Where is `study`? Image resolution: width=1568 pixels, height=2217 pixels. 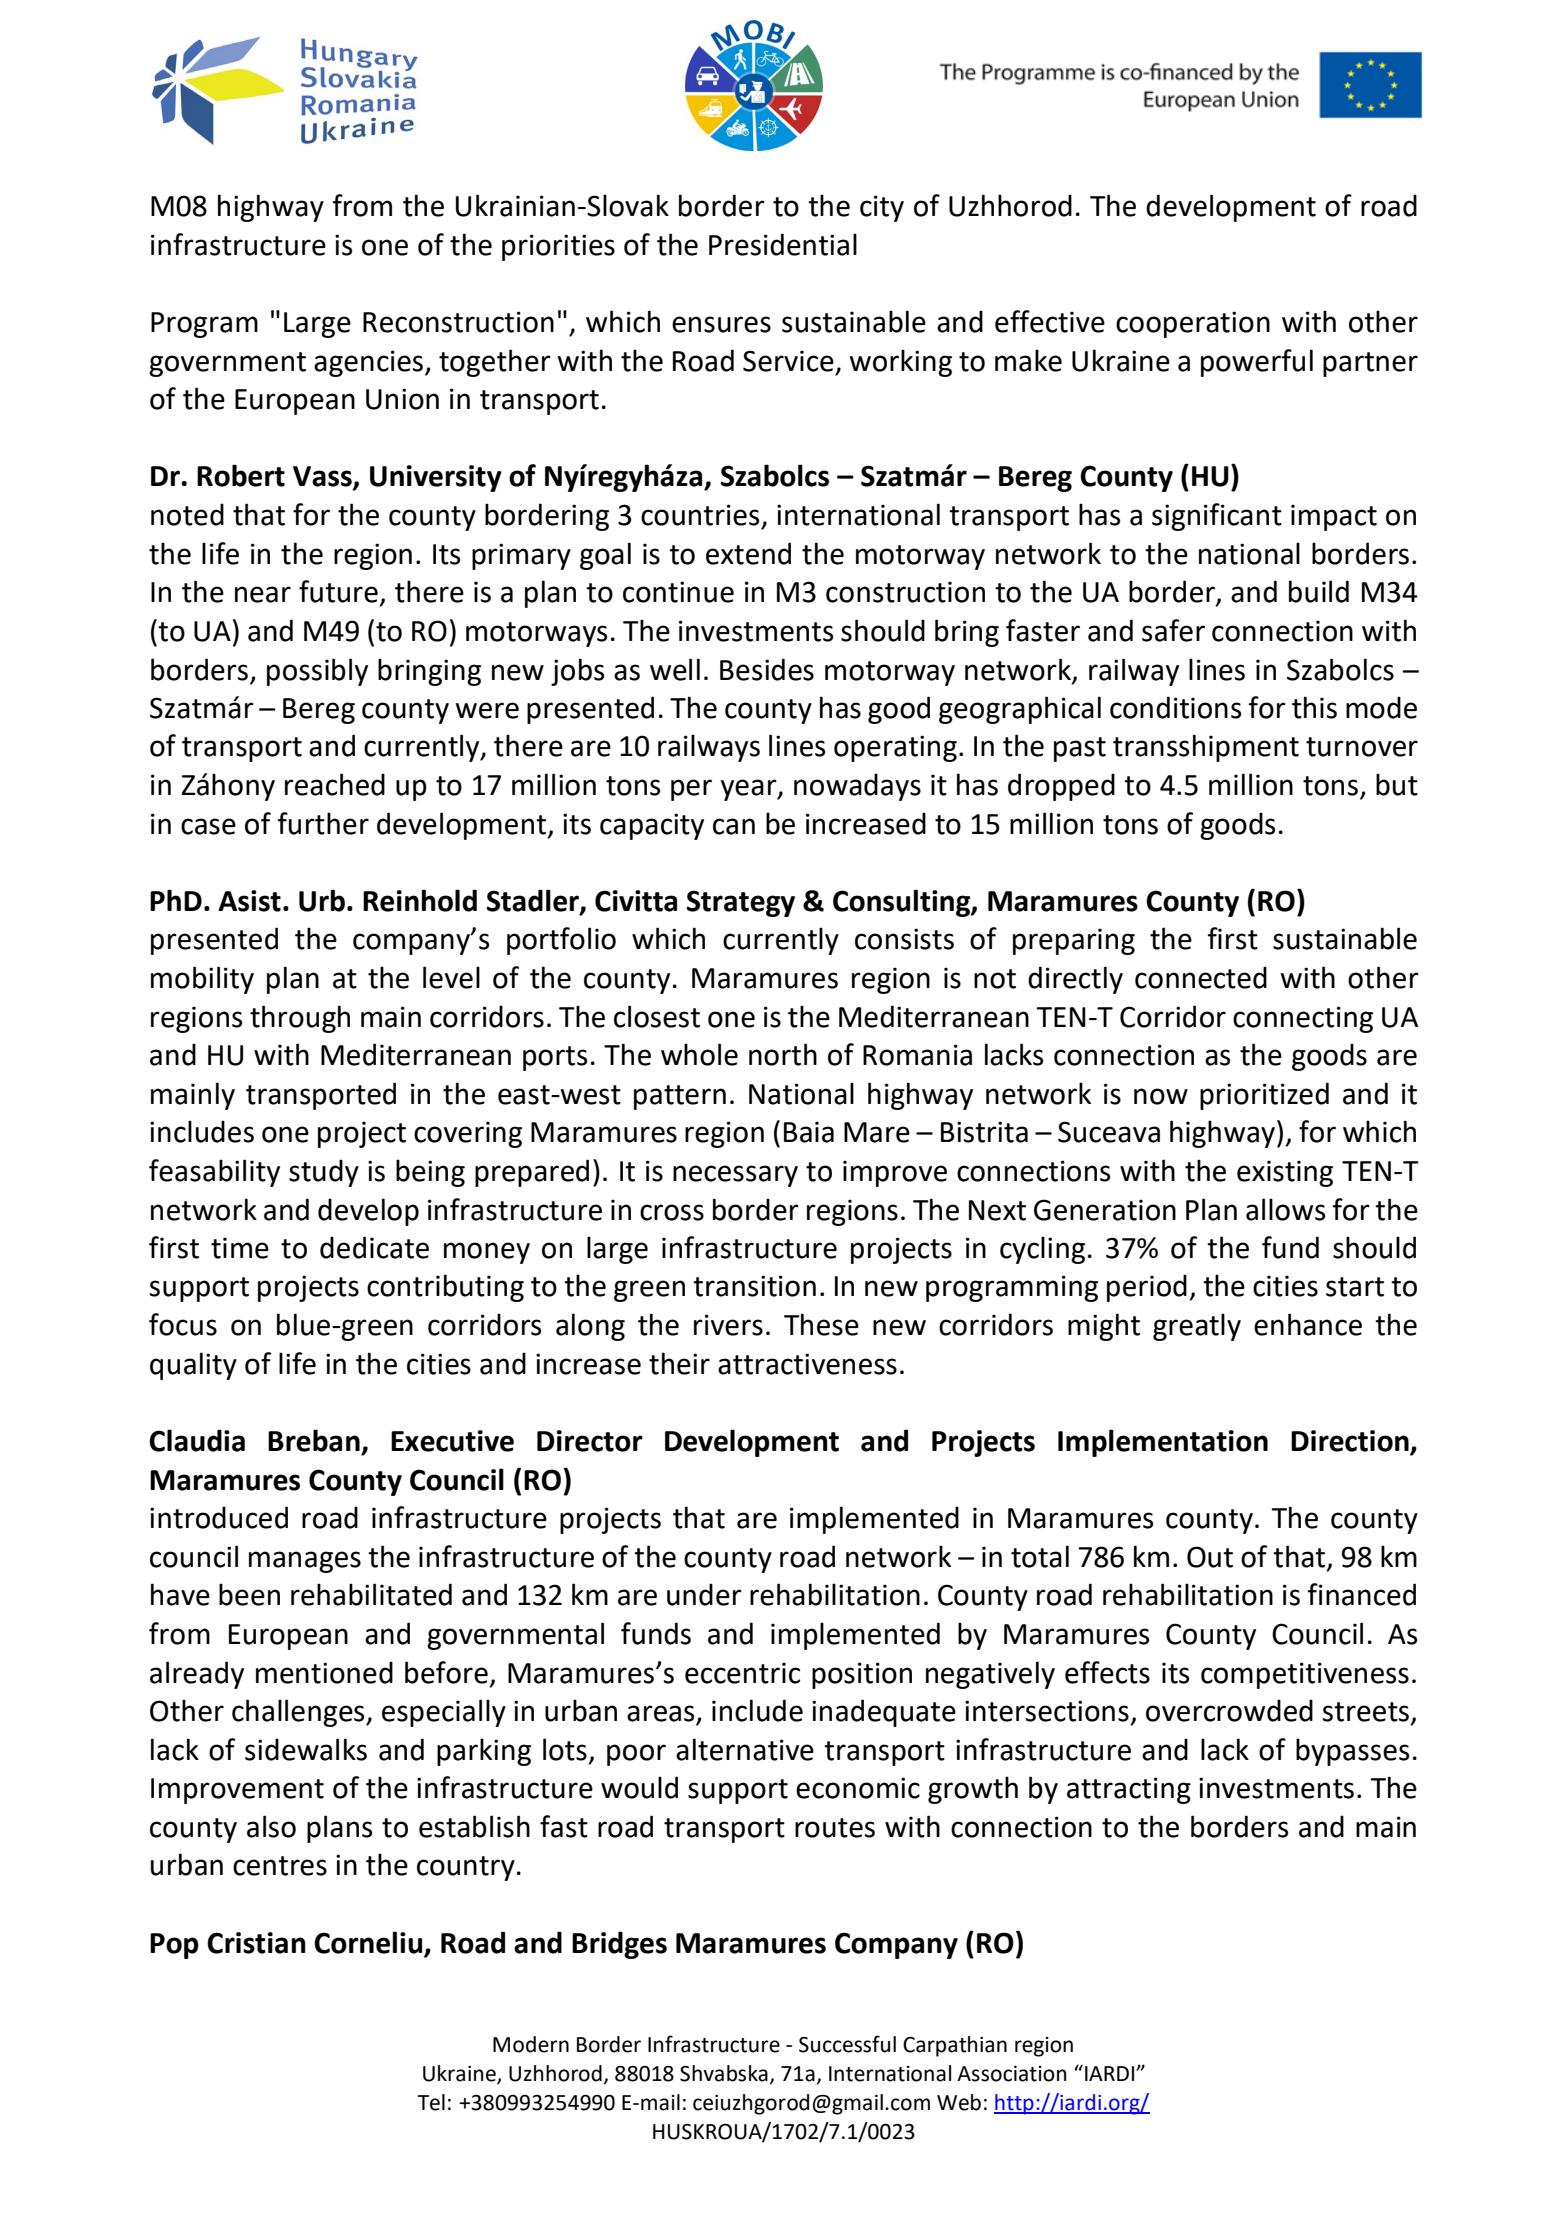 study is located at coordinates (324, 1173).
